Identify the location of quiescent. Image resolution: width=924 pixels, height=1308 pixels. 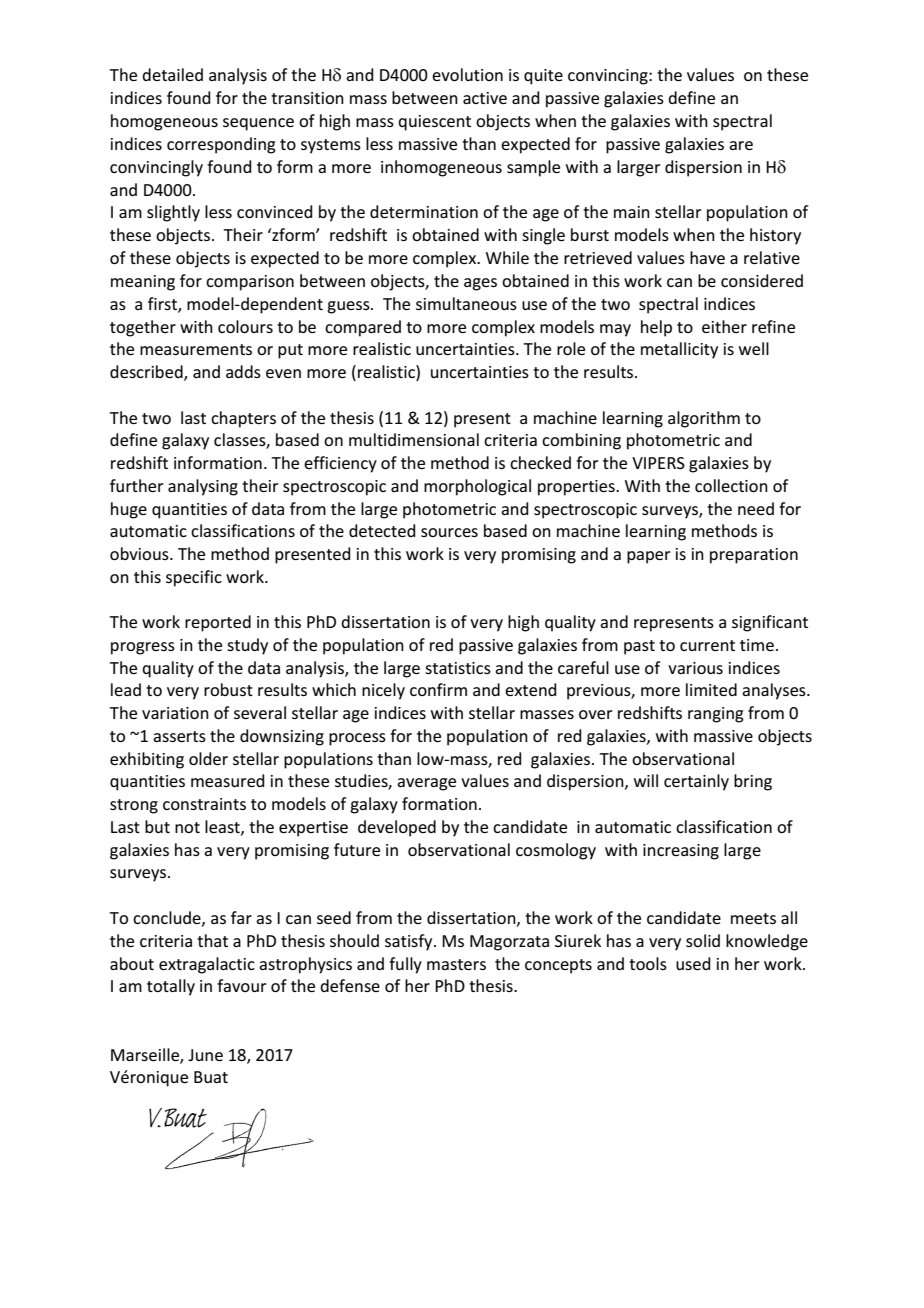
(434, 123).
